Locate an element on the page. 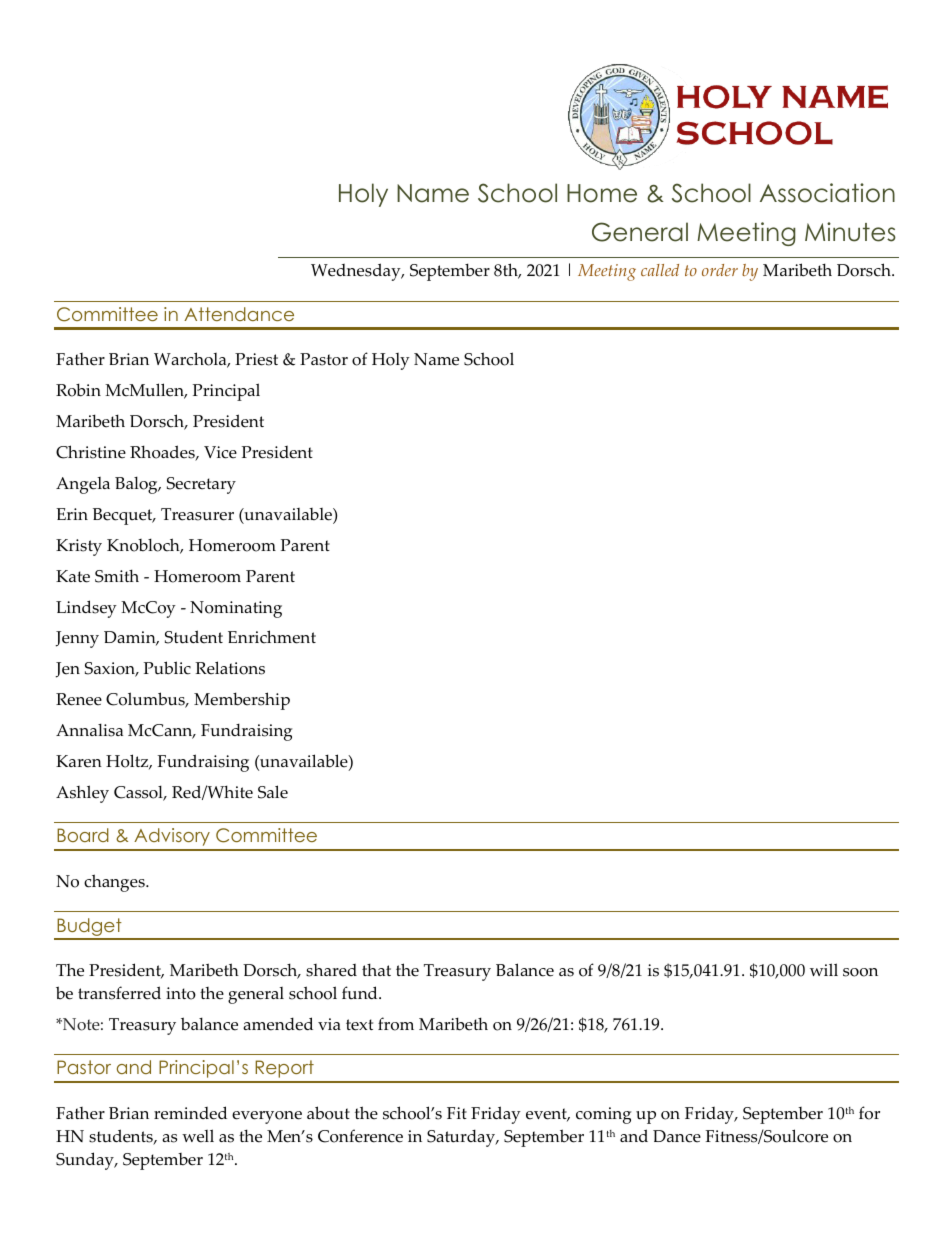 Image resolution: width=952 pixels, height=1233 pixels. Association is located at coordinates (827, 193).
